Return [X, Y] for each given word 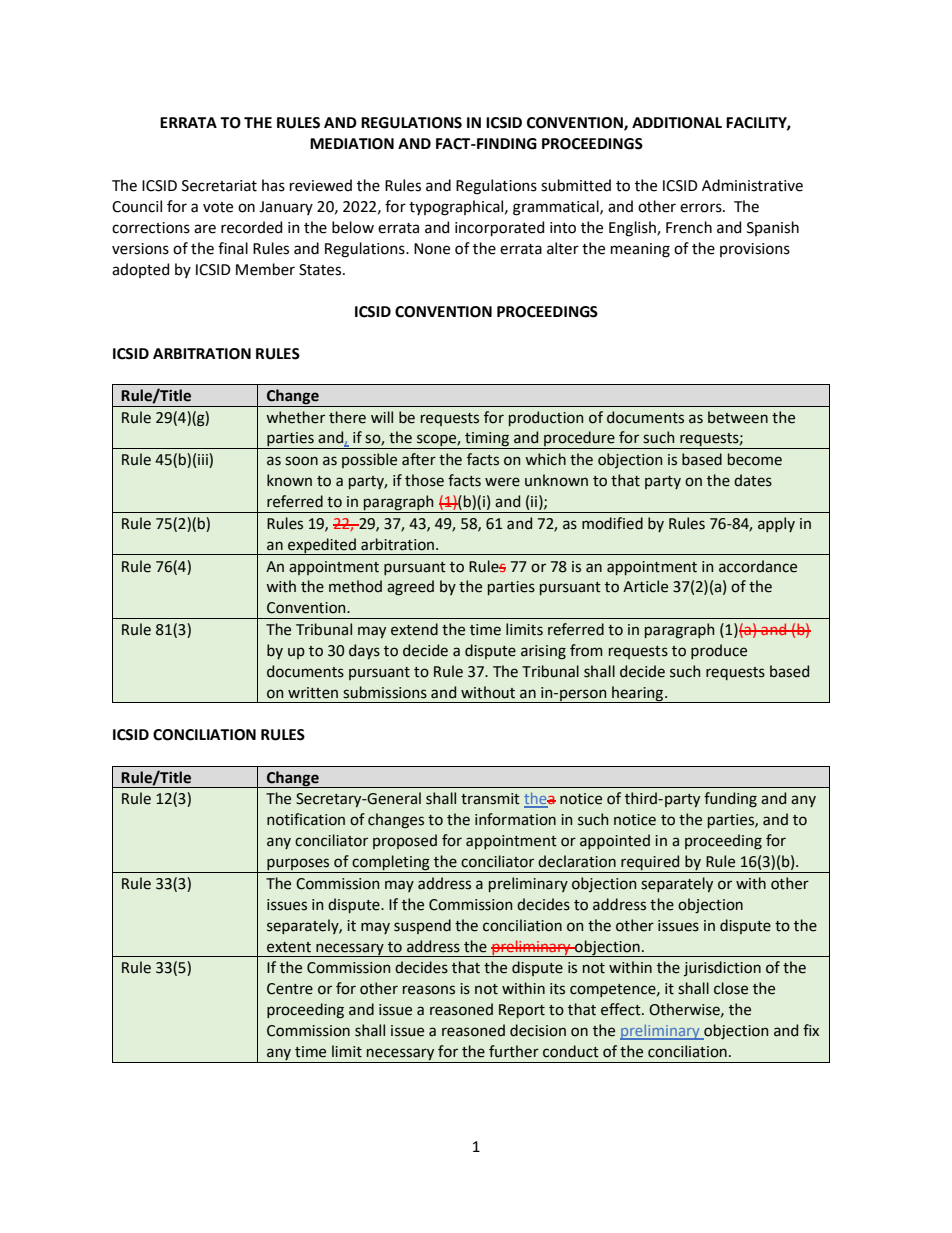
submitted [576, 185]
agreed [410, 588]
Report [522, 1011]
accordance [758, 566]
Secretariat [219, 186]
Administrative [752, 185]
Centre [290, 989]
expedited [322, 546]
